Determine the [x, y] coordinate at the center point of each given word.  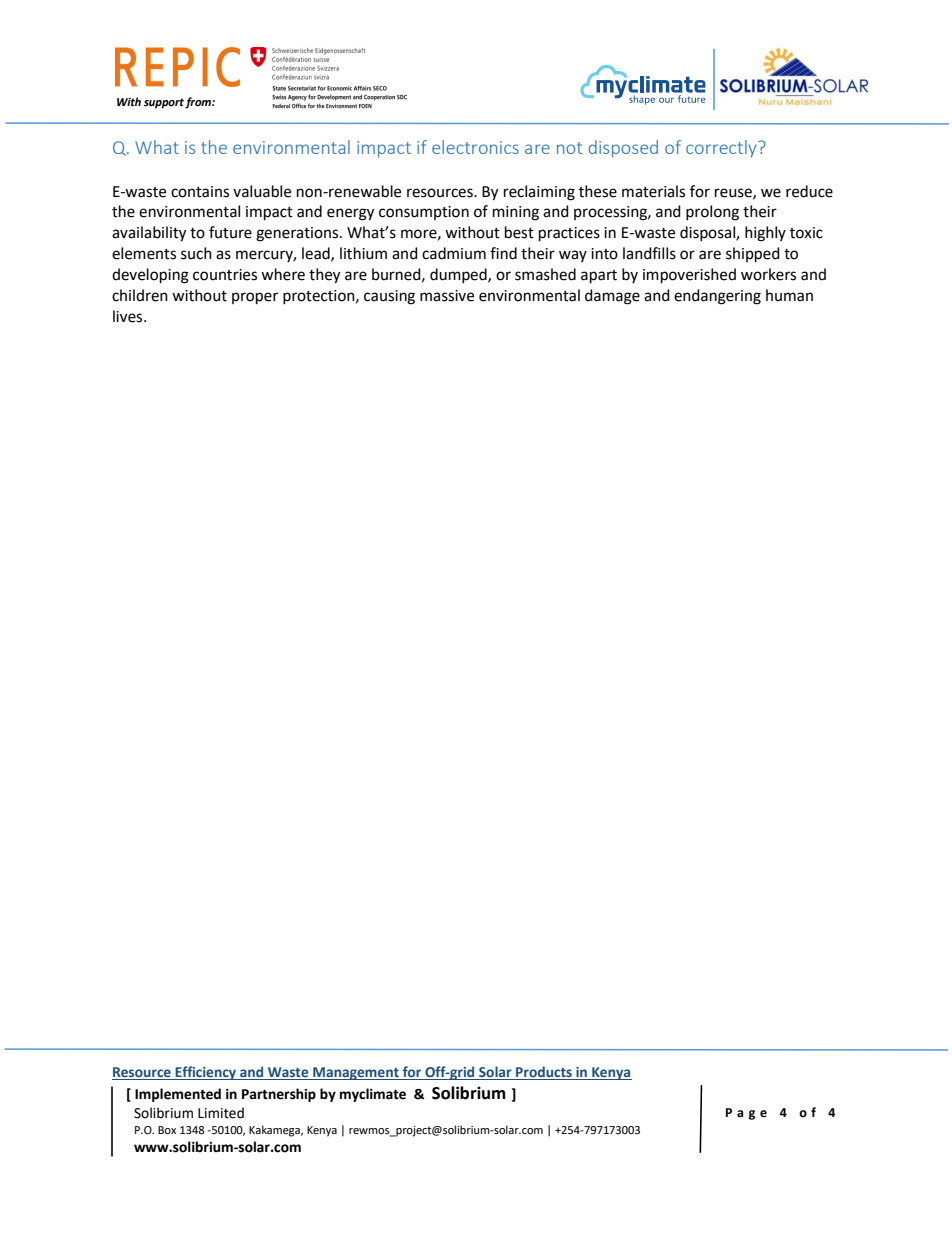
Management [356, 1073]
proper [255, 298]
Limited [221, 1113]
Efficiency [206, 1073]
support [164, 103]
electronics [475, 147]
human [789, 295]
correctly [722, 149]
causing [389, 297]
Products [544, 1073]
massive [447, 296]
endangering [717, 297]
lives [129, 316]
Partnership [279, 1095]
